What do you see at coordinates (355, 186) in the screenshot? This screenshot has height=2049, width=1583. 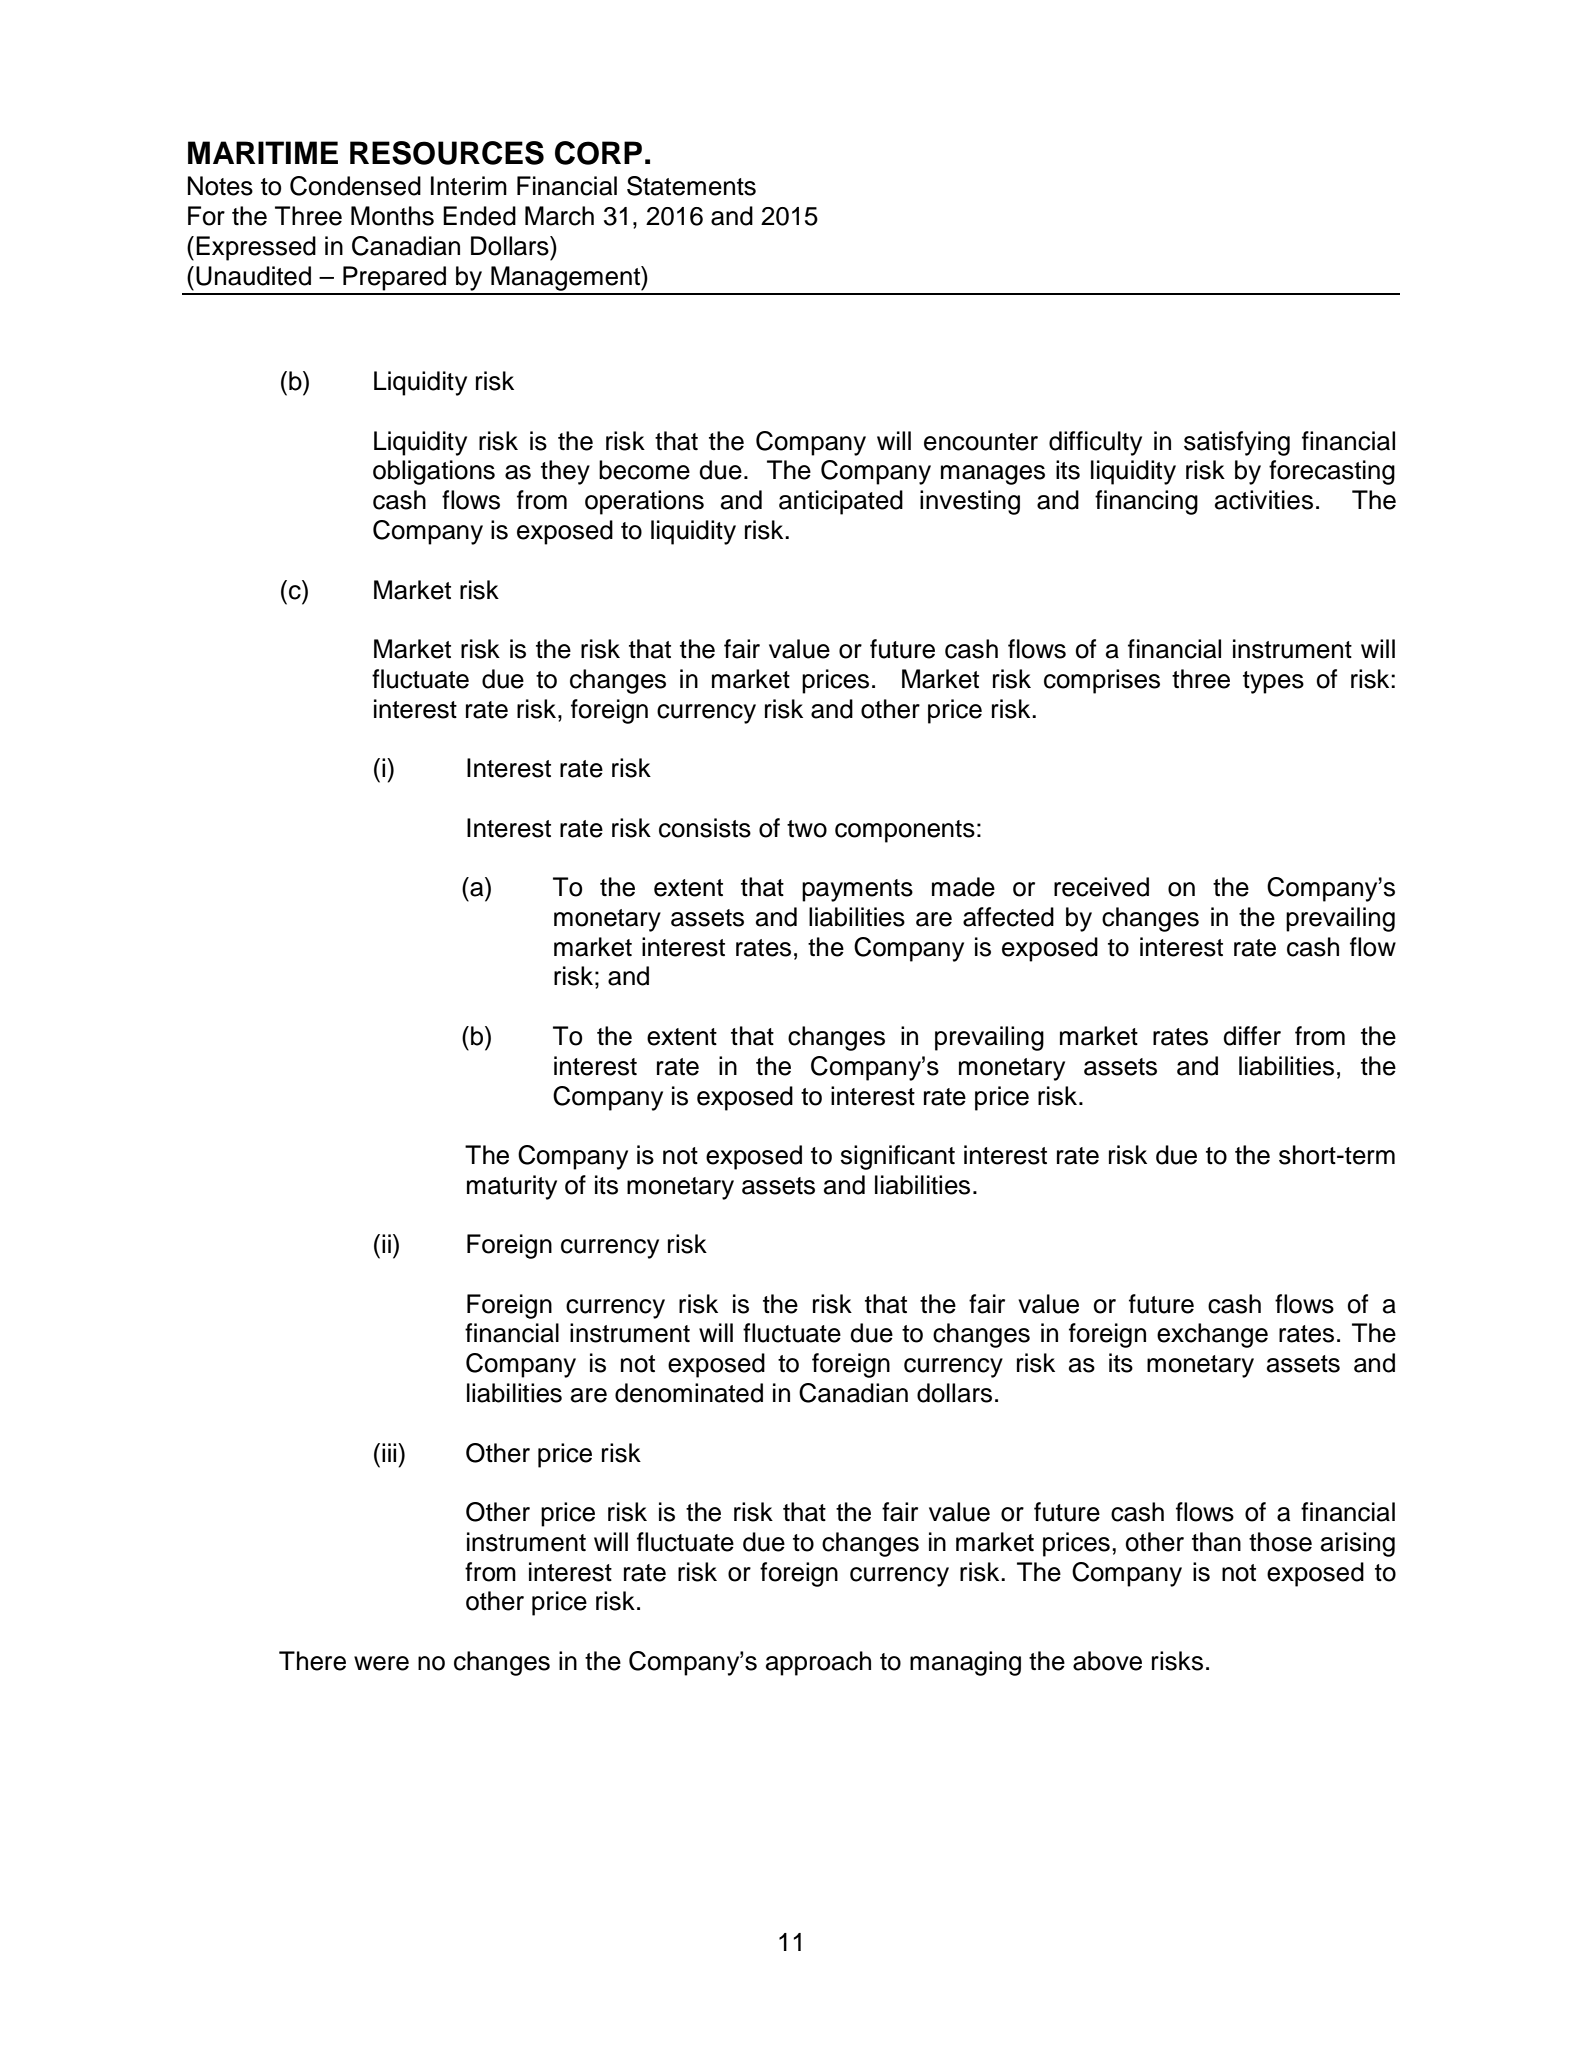 I see `Condensed` at bounding box center [355, 186].
